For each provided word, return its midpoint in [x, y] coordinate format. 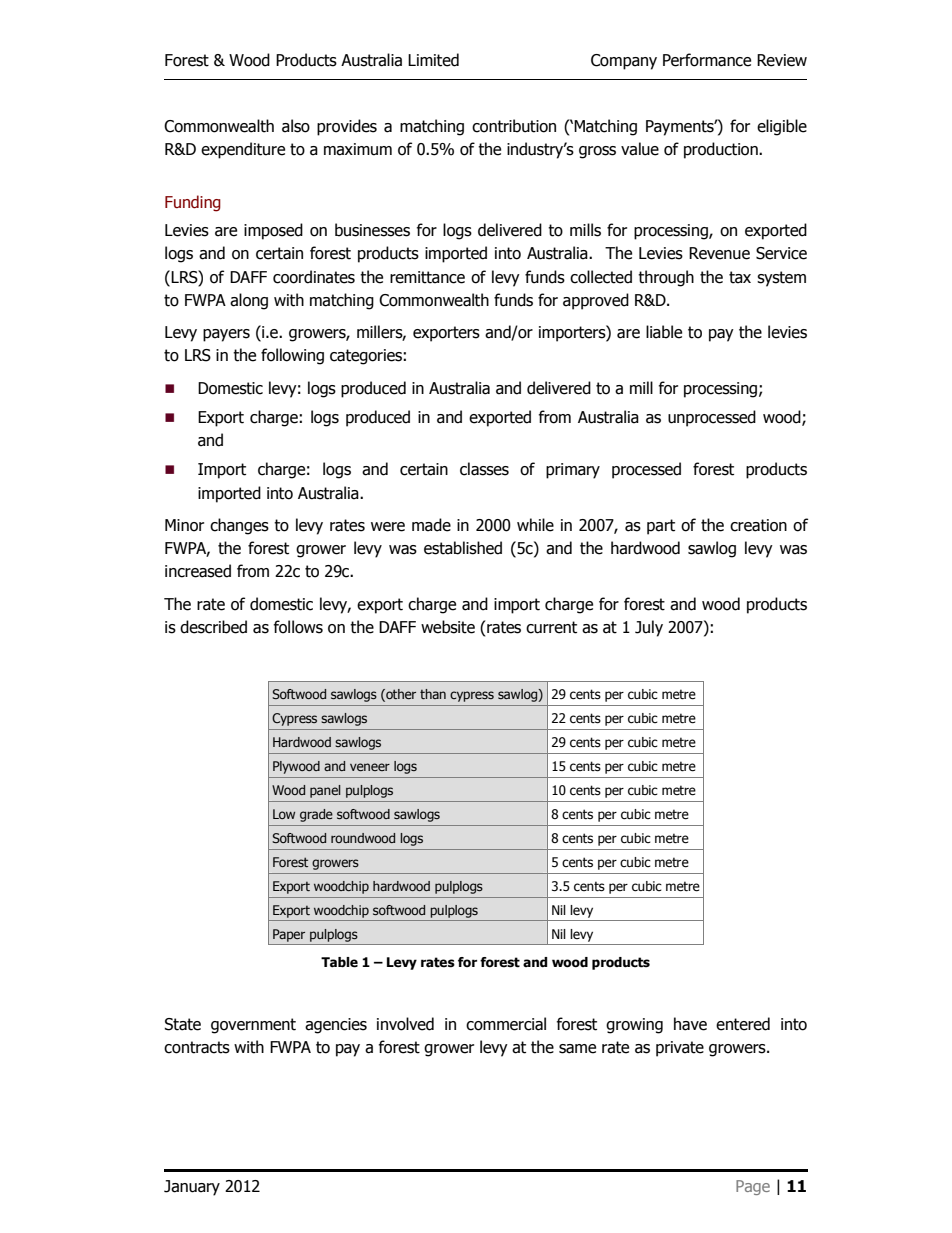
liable [664, 332]
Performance [707, 60]
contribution [514, 126]
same [577, 1049]
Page [753, 1187]
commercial [506, 1024]
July [649, 628]
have [690, 1024]
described [213, 627]
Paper [289, 935]
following [292, 356]
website [448, 627]
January [192, 1188]
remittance [427, 277]
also [296, 126]
